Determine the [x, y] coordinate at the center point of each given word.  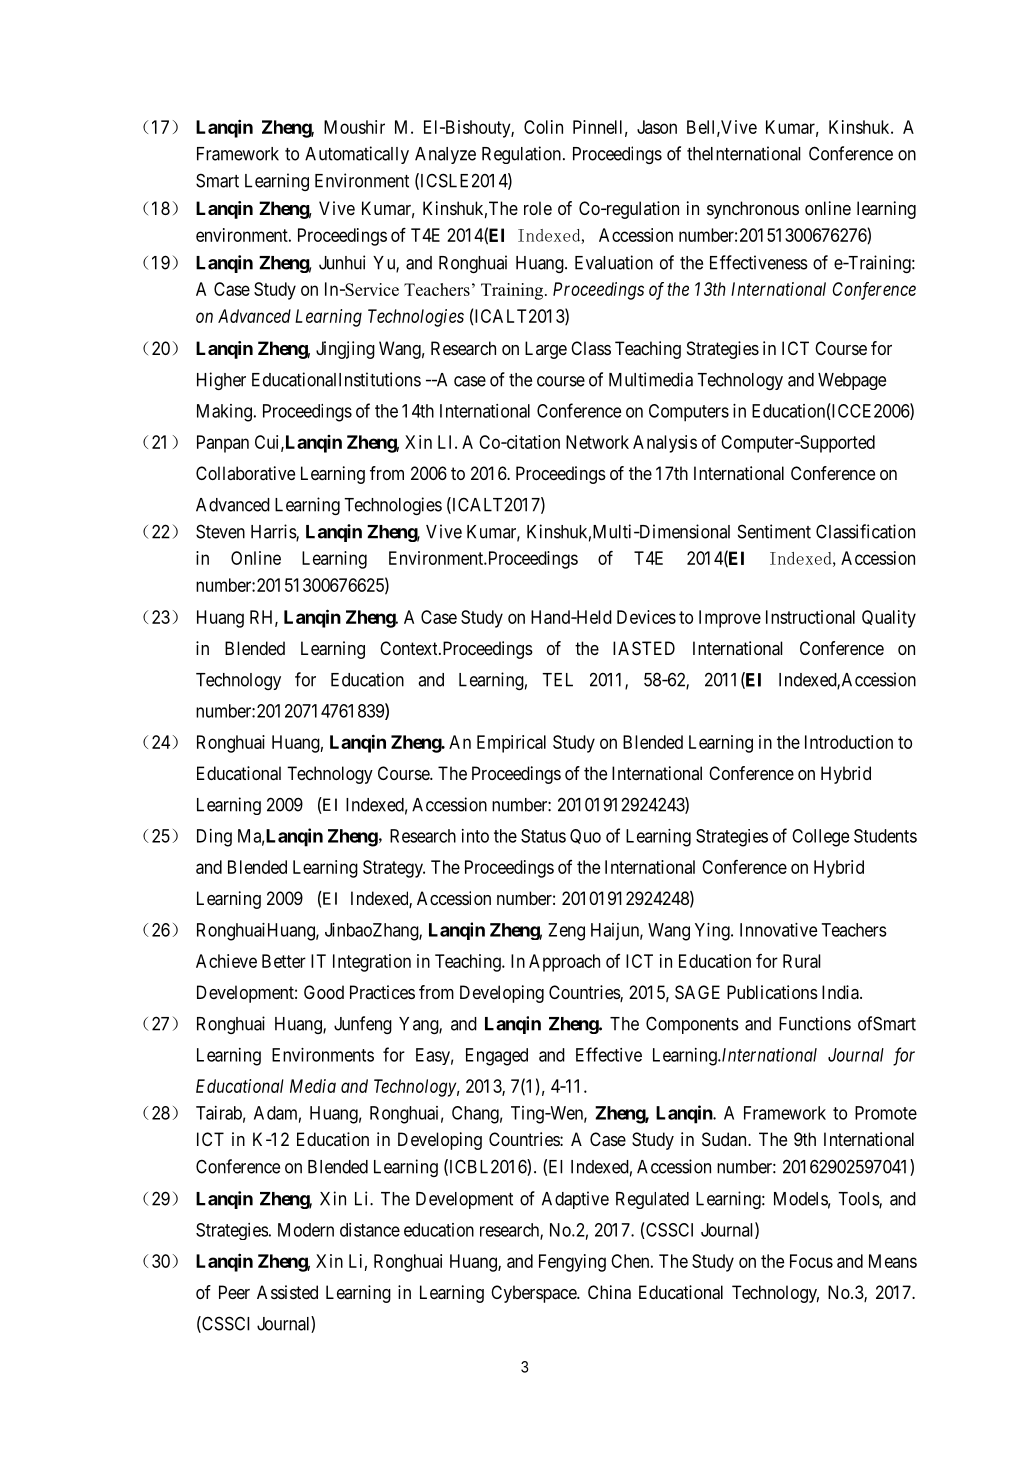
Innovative [779, 930]
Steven [220, 531]
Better [284, 961]
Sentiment [774, 531]
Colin [543, 127]
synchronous [753, 210]
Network [597, 442]
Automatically [357, 155]
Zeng [566, 932]
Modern [306, 1230]
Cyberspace [534, 1294]
